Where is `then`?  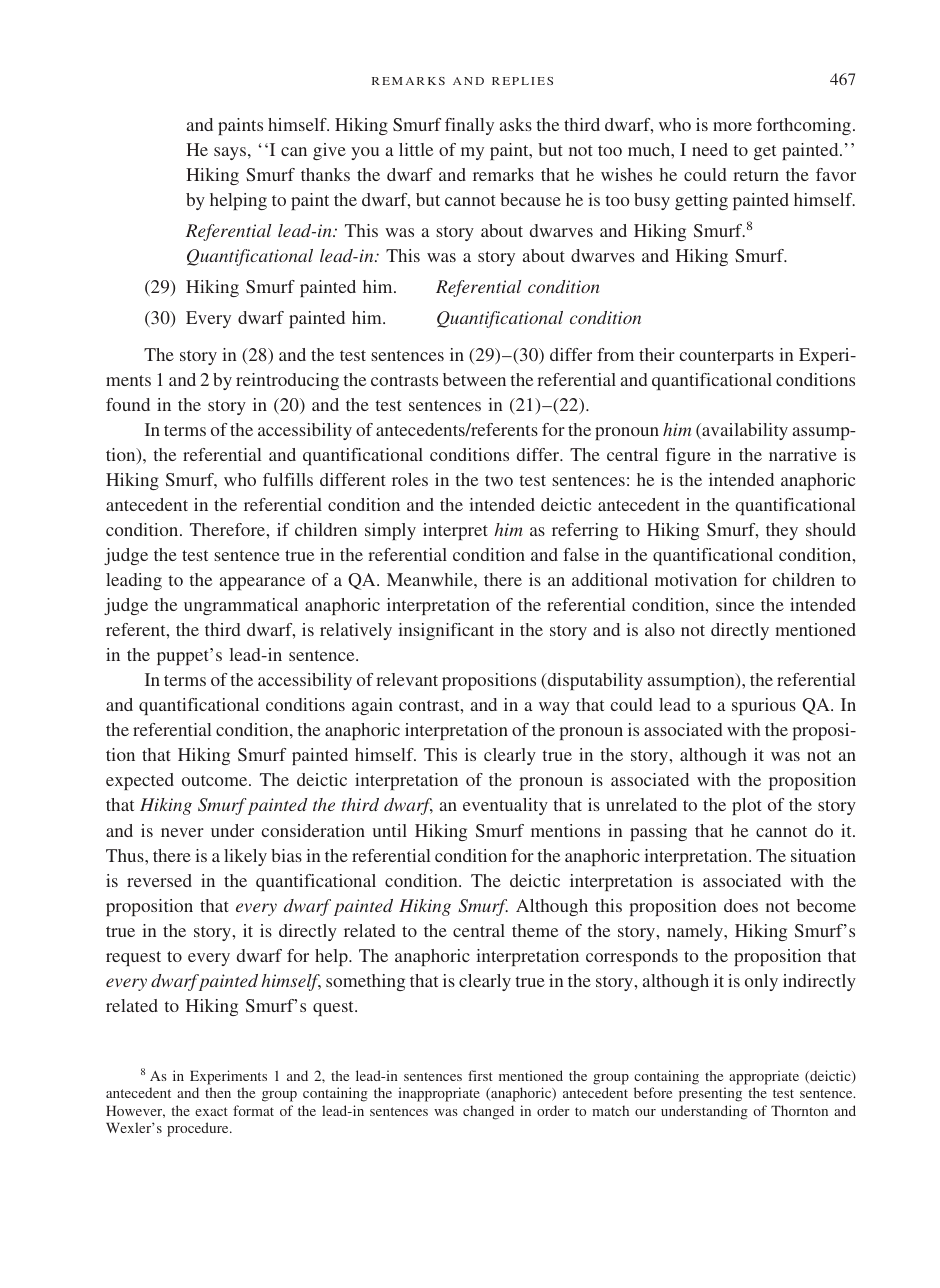
then is located at coordinates (218, 1092).
